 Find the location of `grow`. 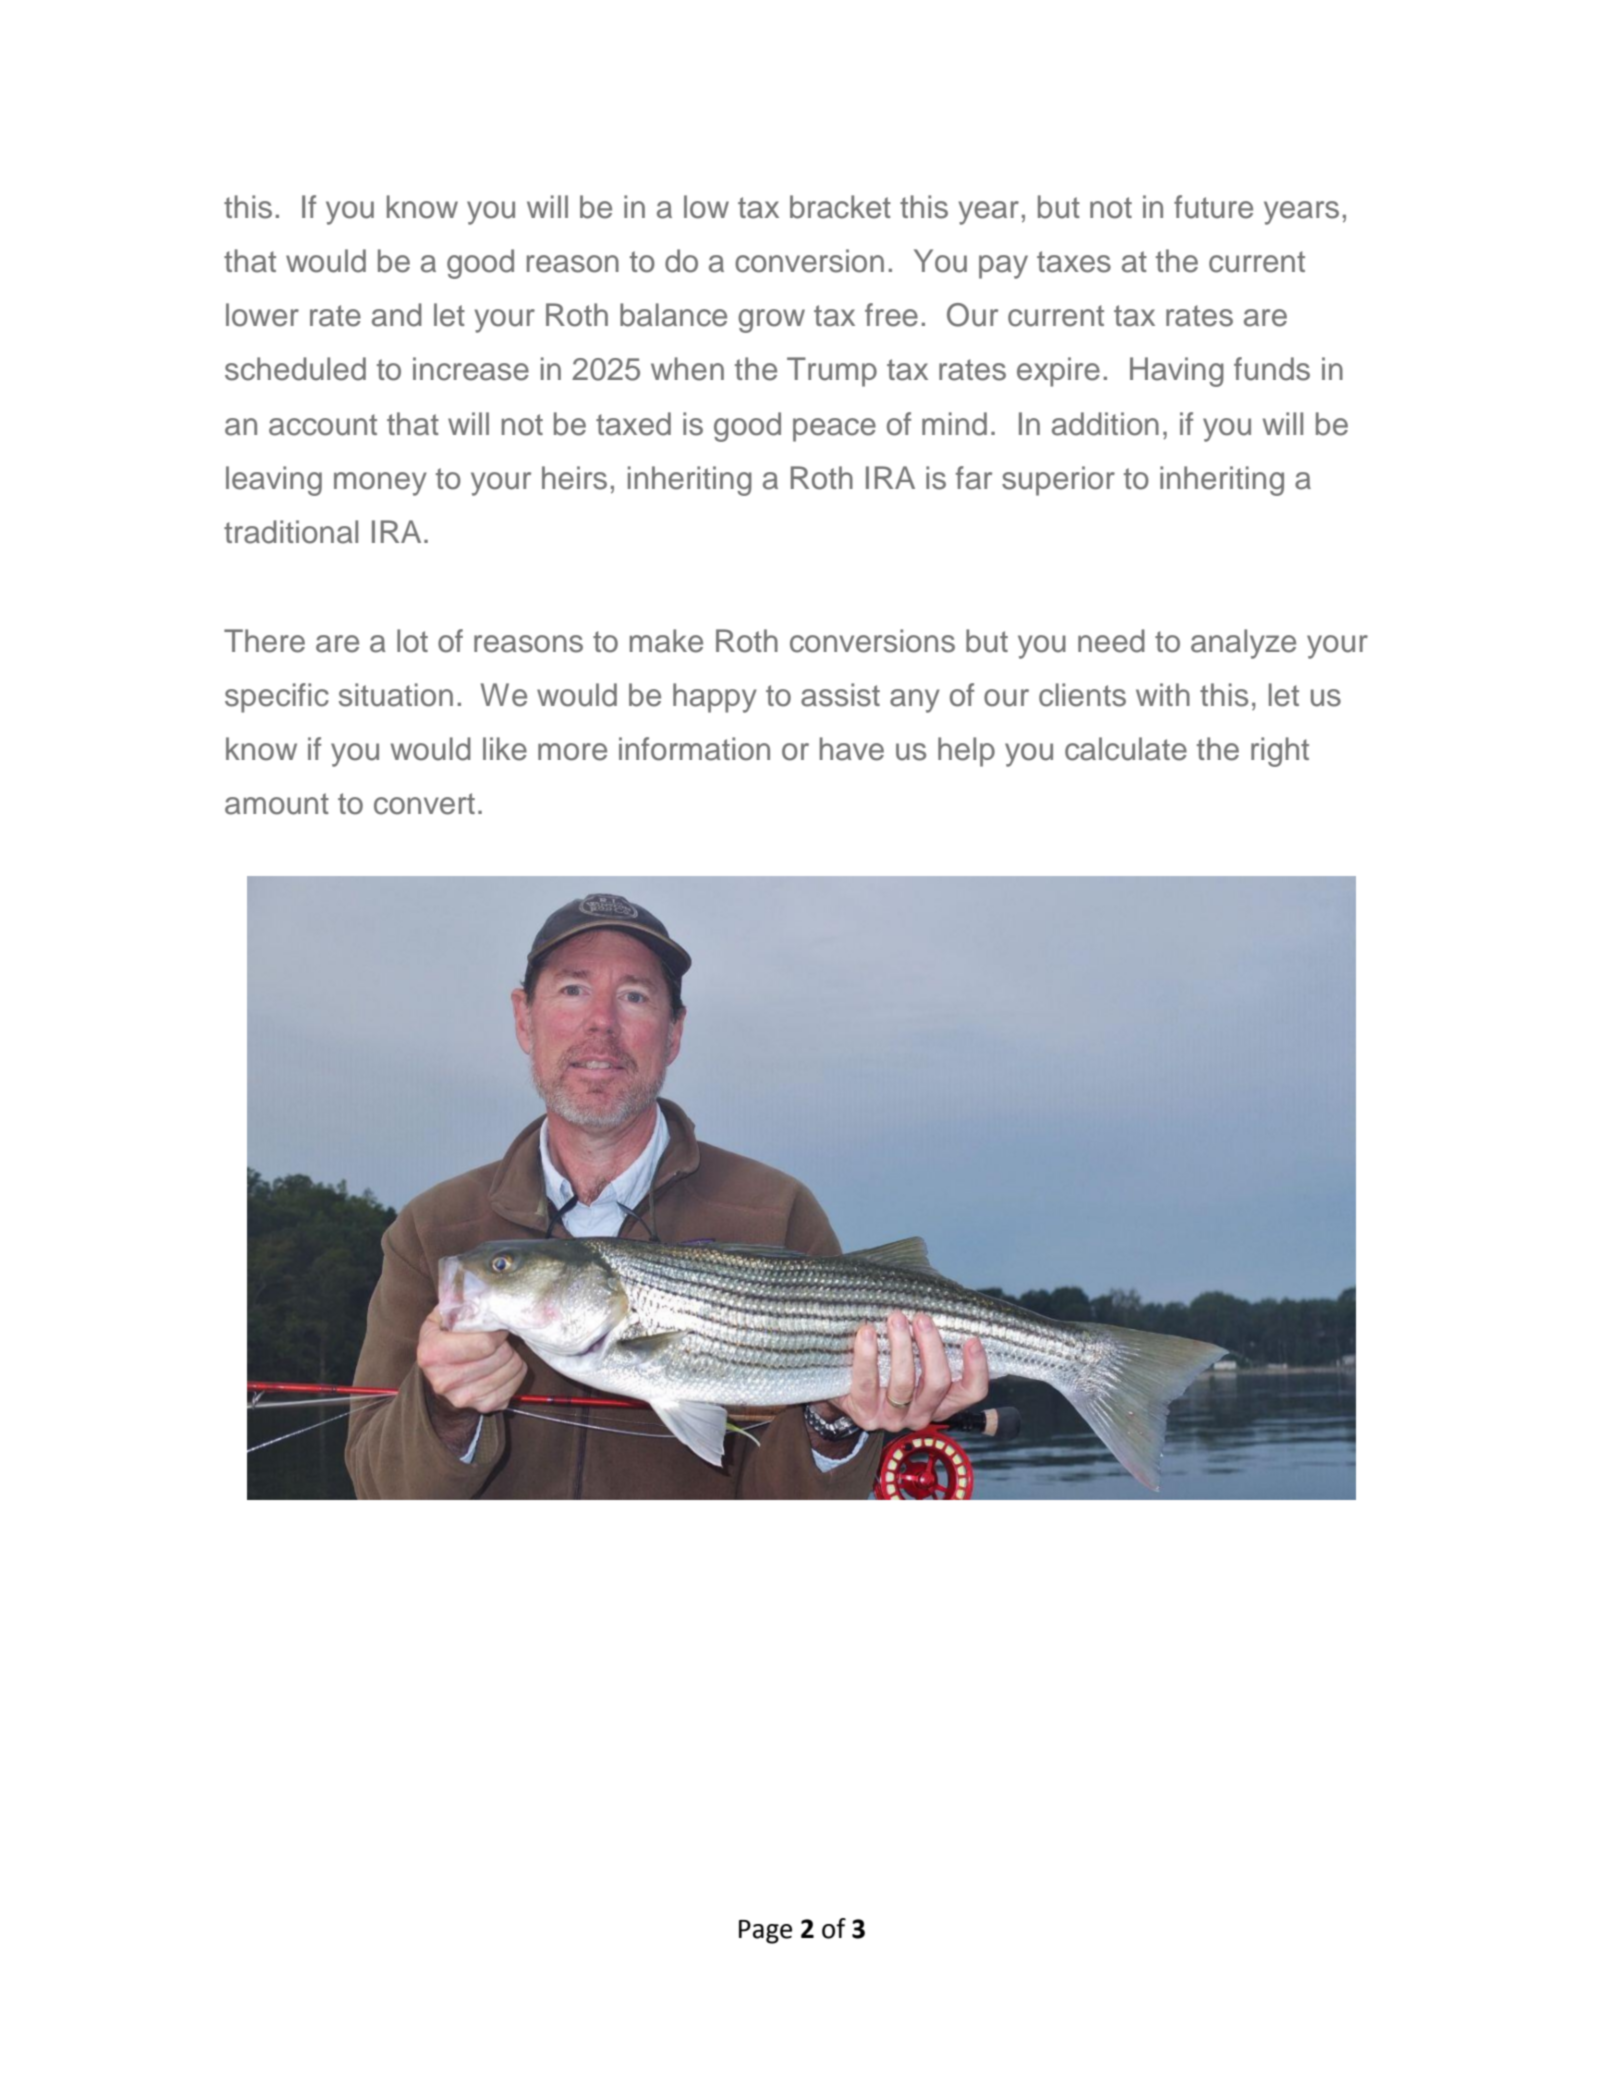

grow is located at coordinates (771, 321).
